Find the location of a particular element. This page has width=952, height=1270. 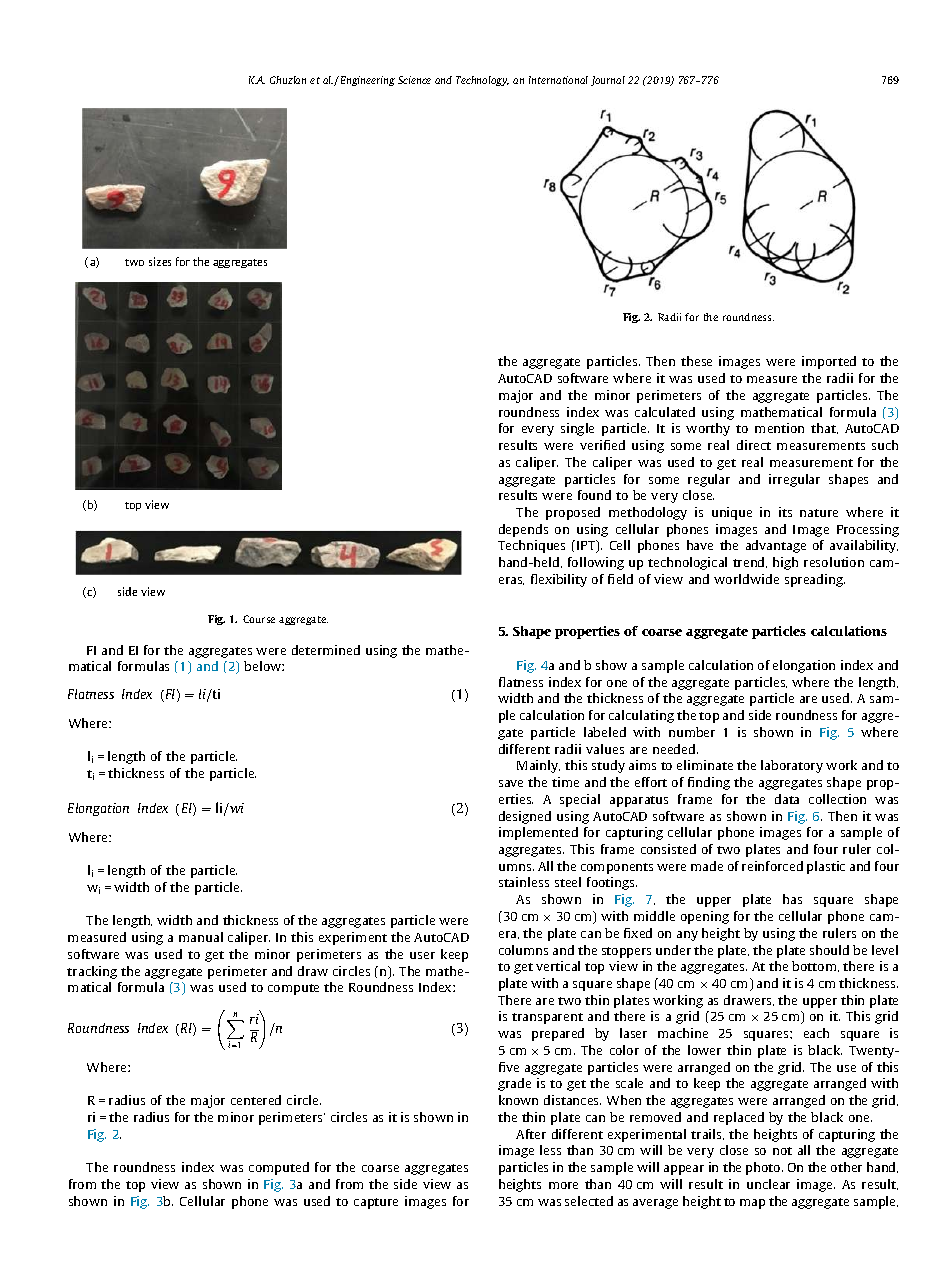

Techniques is located at coordinates (531, 546).
